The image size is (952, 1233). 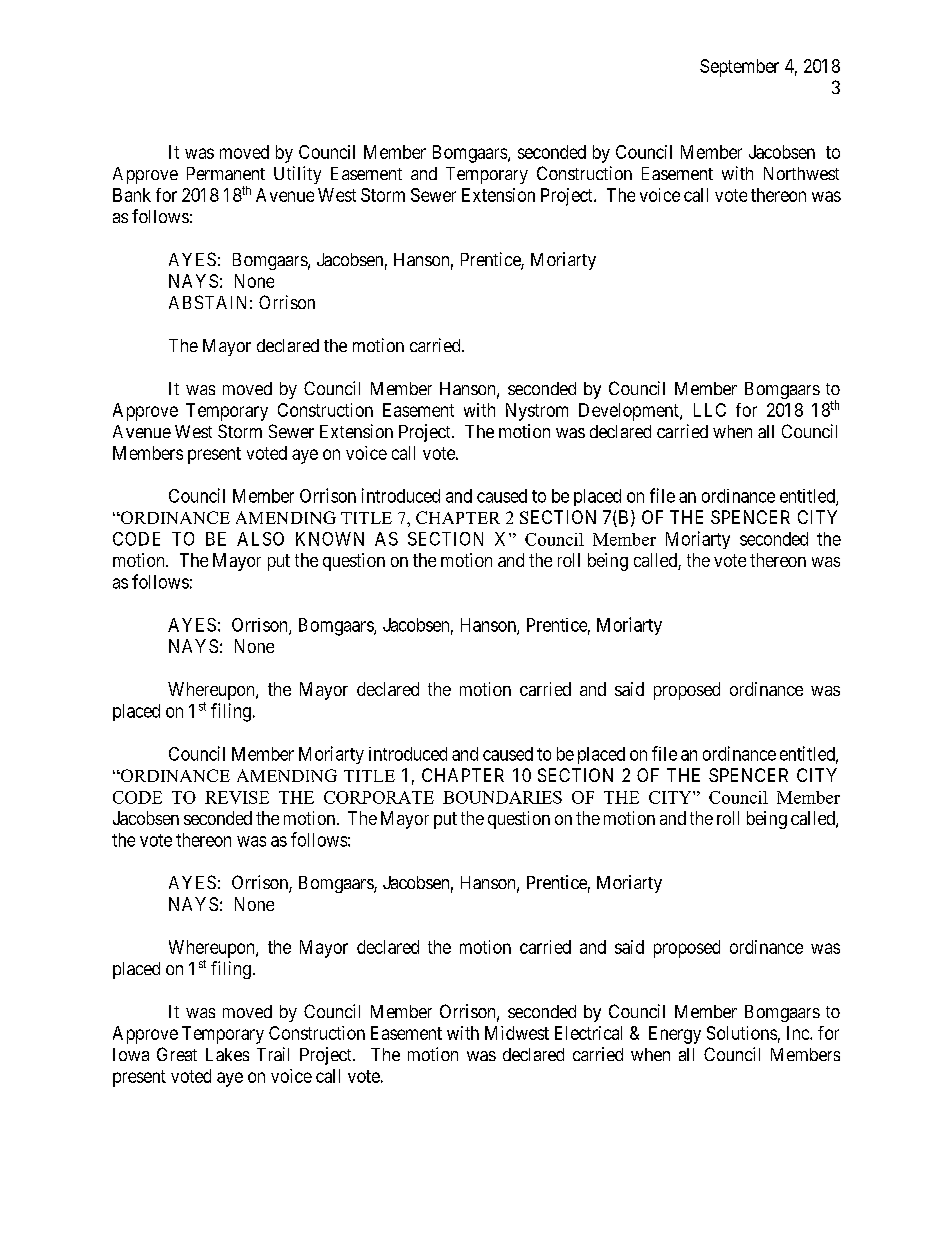 What do you see at coordinates (226, 173) in the screenshot?
I see `Permanent` at bounding box center [226, 173].
